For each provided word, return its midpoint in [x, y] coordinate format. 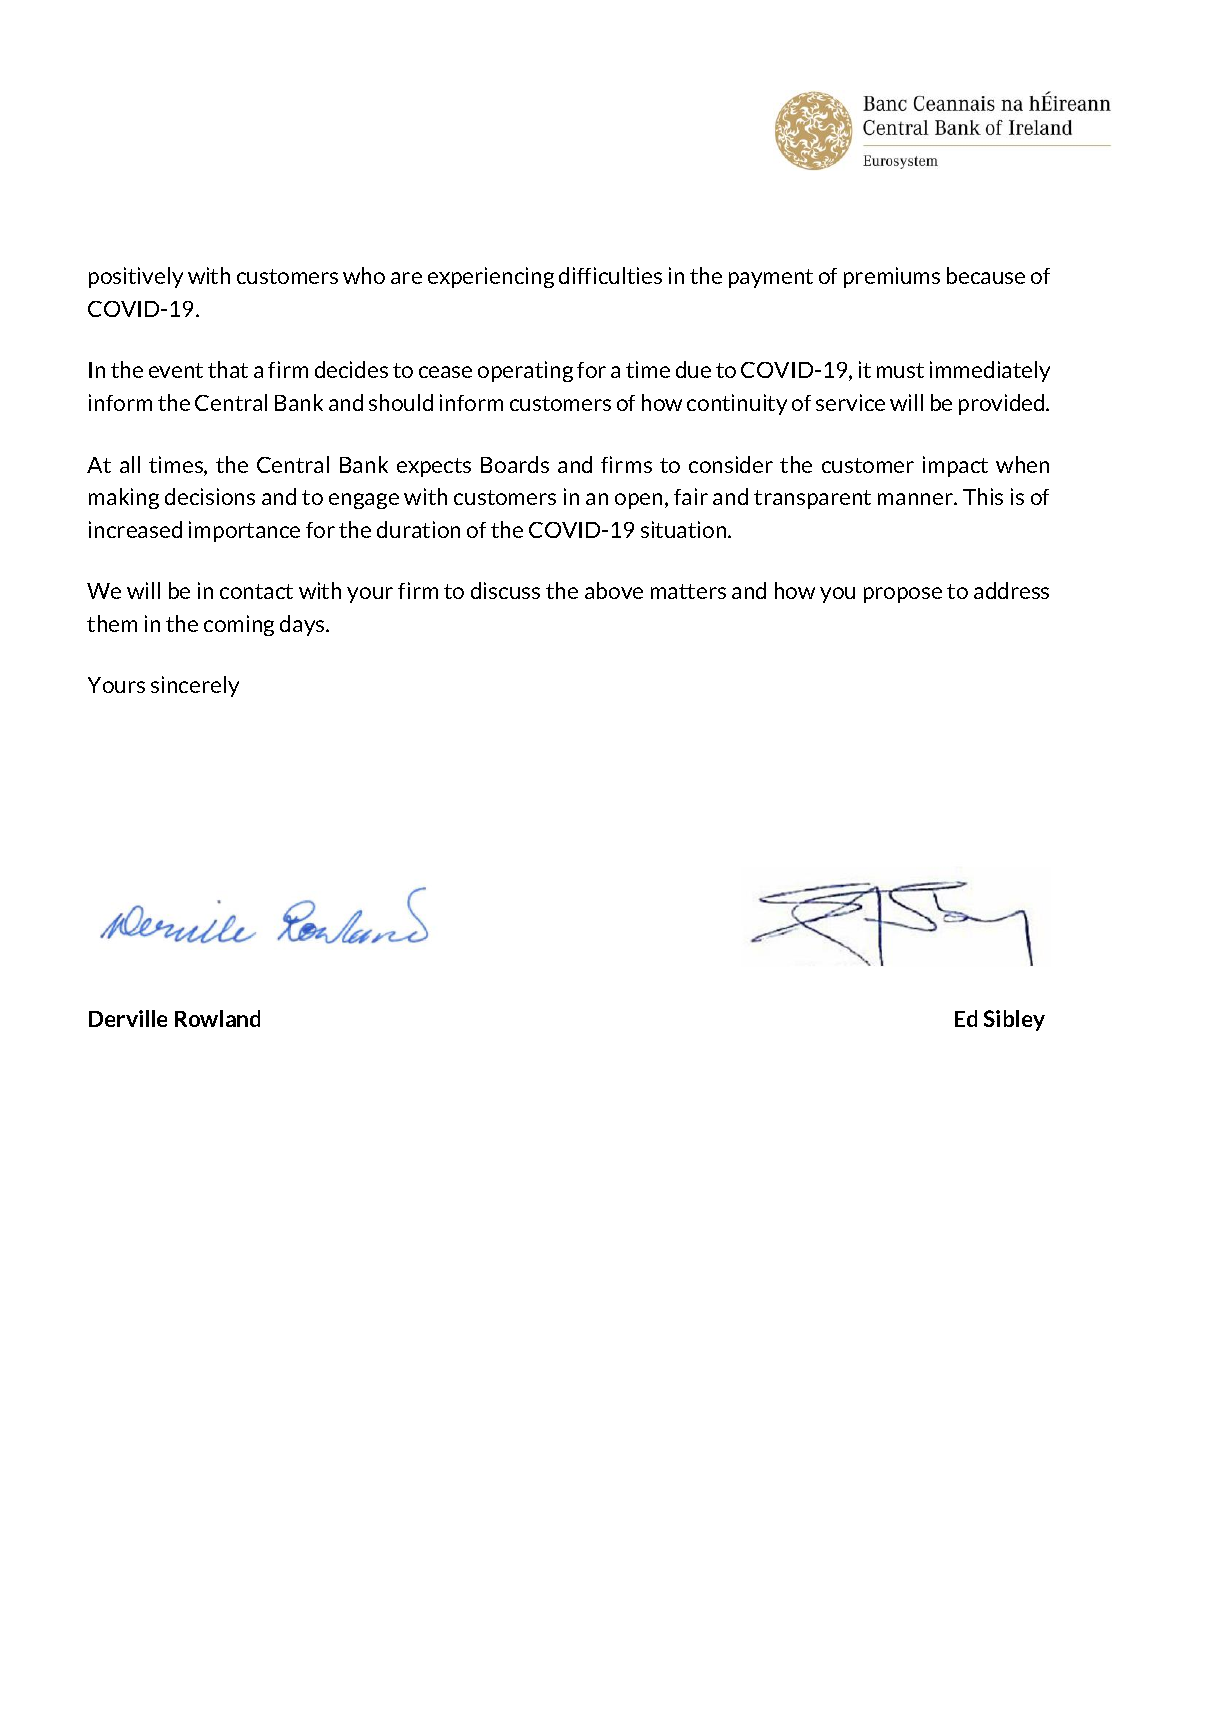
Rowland [217, 1018]
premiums [892, 277]
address [1011, 590]
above [614, 590]
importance [244, 531]
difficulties [610, 275]
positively [136, 277]
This [983, 496]
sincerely [195, 686]
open [640, 501]
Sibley [1014, 1020]
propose [903, 595]
